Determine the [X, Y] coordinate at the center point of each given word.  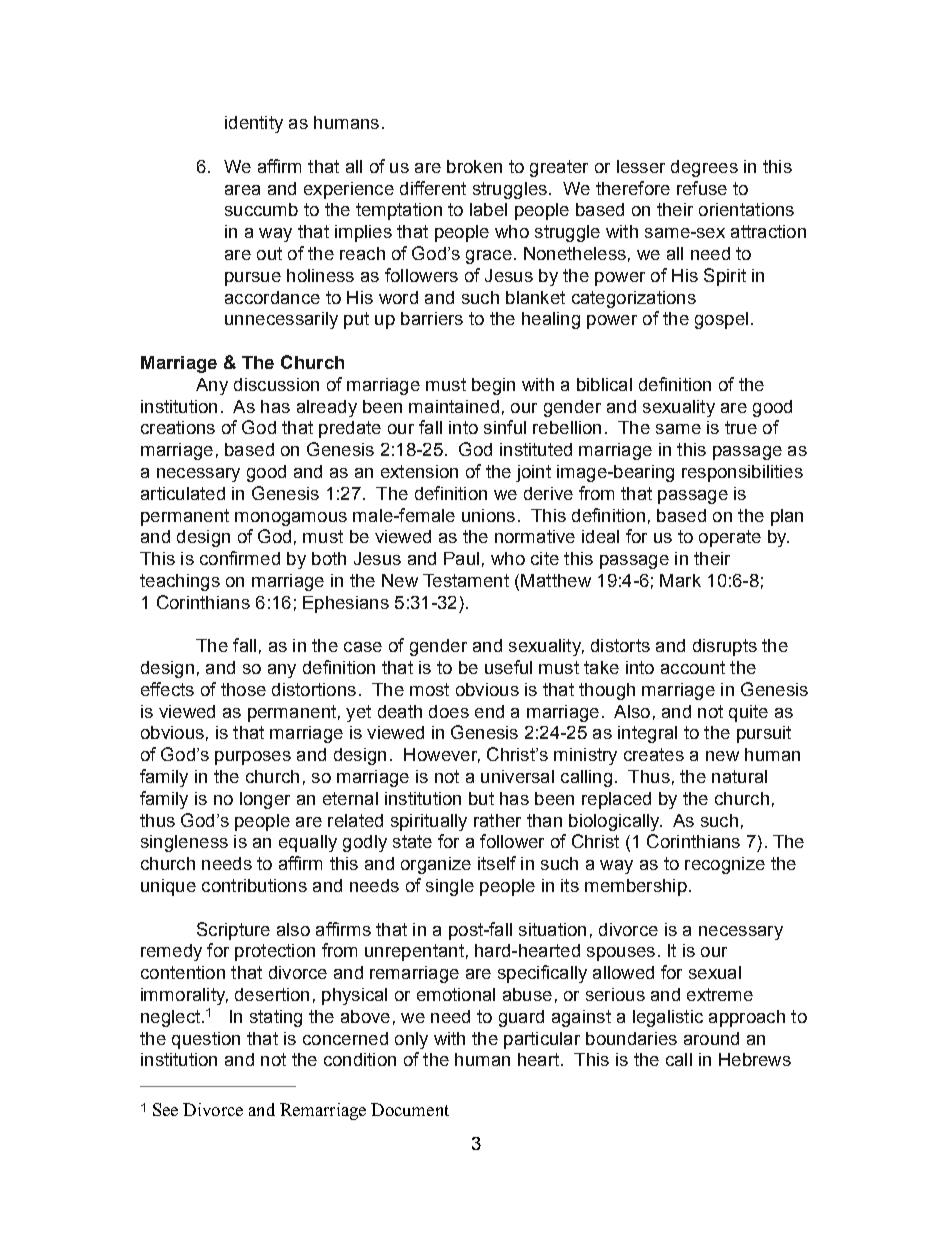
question [206, 1040]
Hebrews [755, 1059]
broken [474, 166]
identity [254, 124]
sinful [505, 427]
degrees [704, 168]
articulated [183, 493]
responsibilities [742, 473]
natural [739, 776]
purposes [253, 758]
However [442, 755]
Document [410, 1109]
